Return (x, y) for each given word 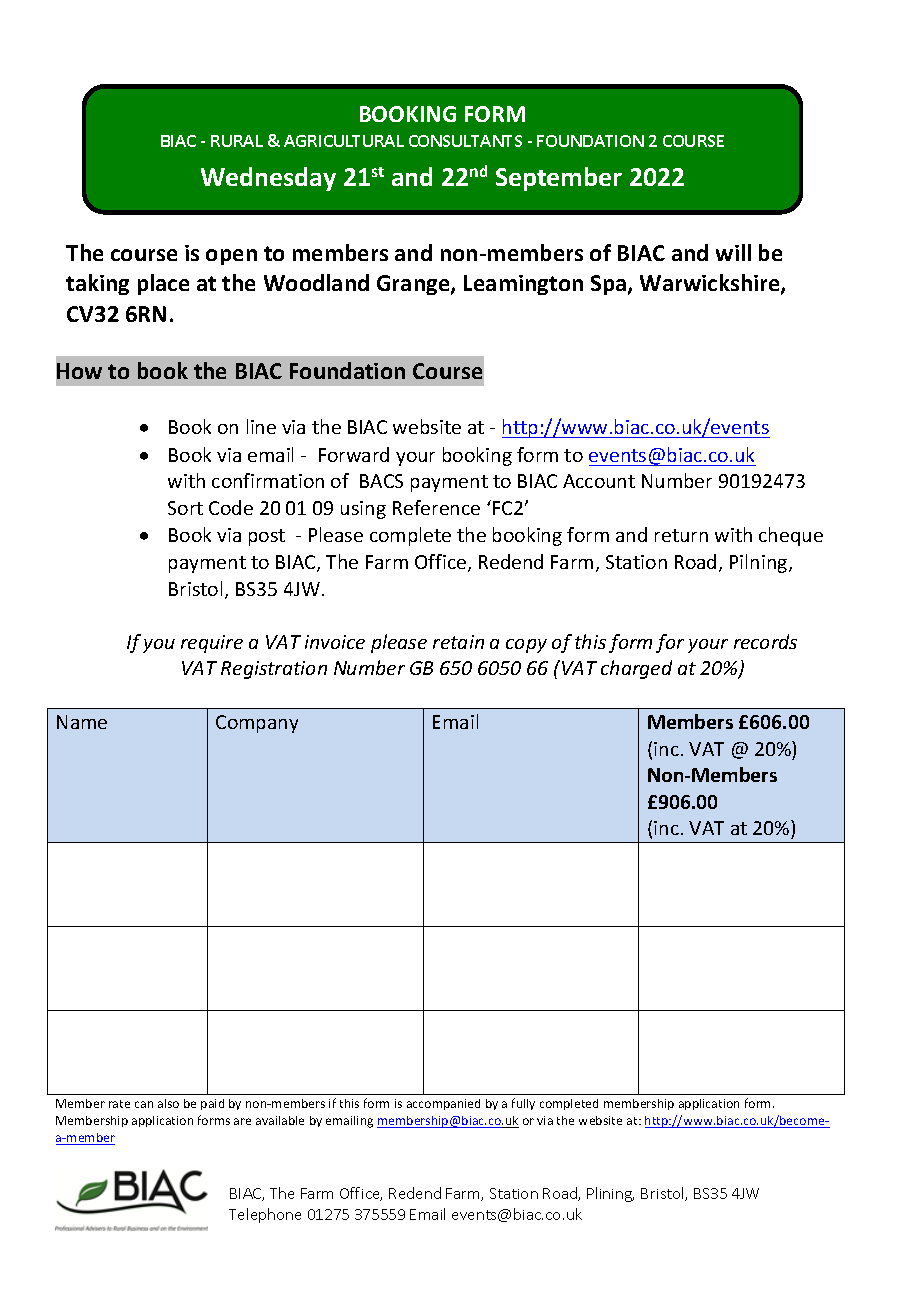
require (212, 644)
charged (636, 669)
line (261, 426)
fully (523, 1104)
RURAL (237, 141)
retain (458, 642)
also (168, 1103)
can (144, 1104)
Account (599, 481)
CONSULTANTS (465, 141)
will (733, 252)
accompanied (443, 1104)
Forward (354, 454)
